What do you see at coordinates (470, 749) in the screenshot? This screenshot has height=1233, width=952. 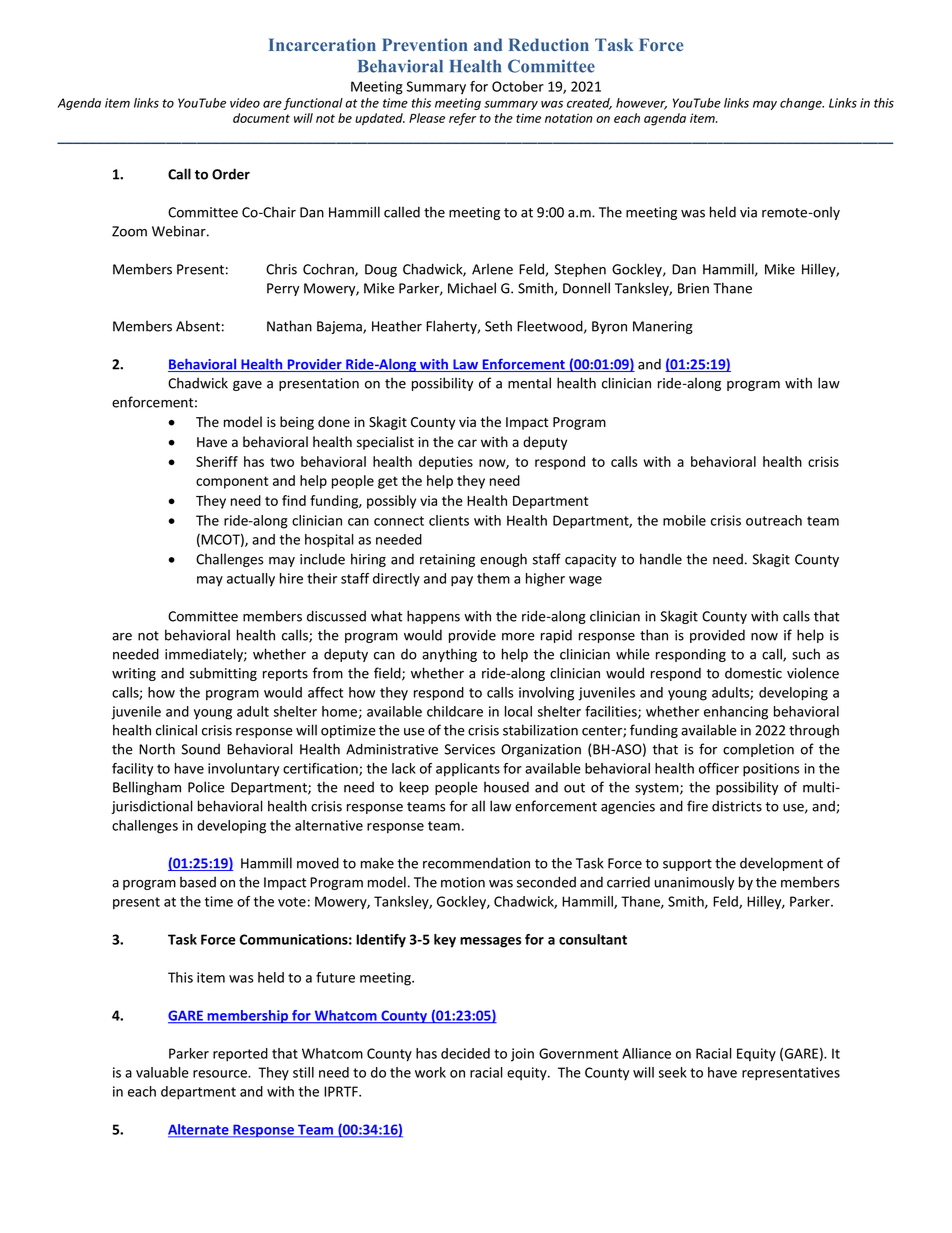 I see `Services` at bounding box center [470, 749].
